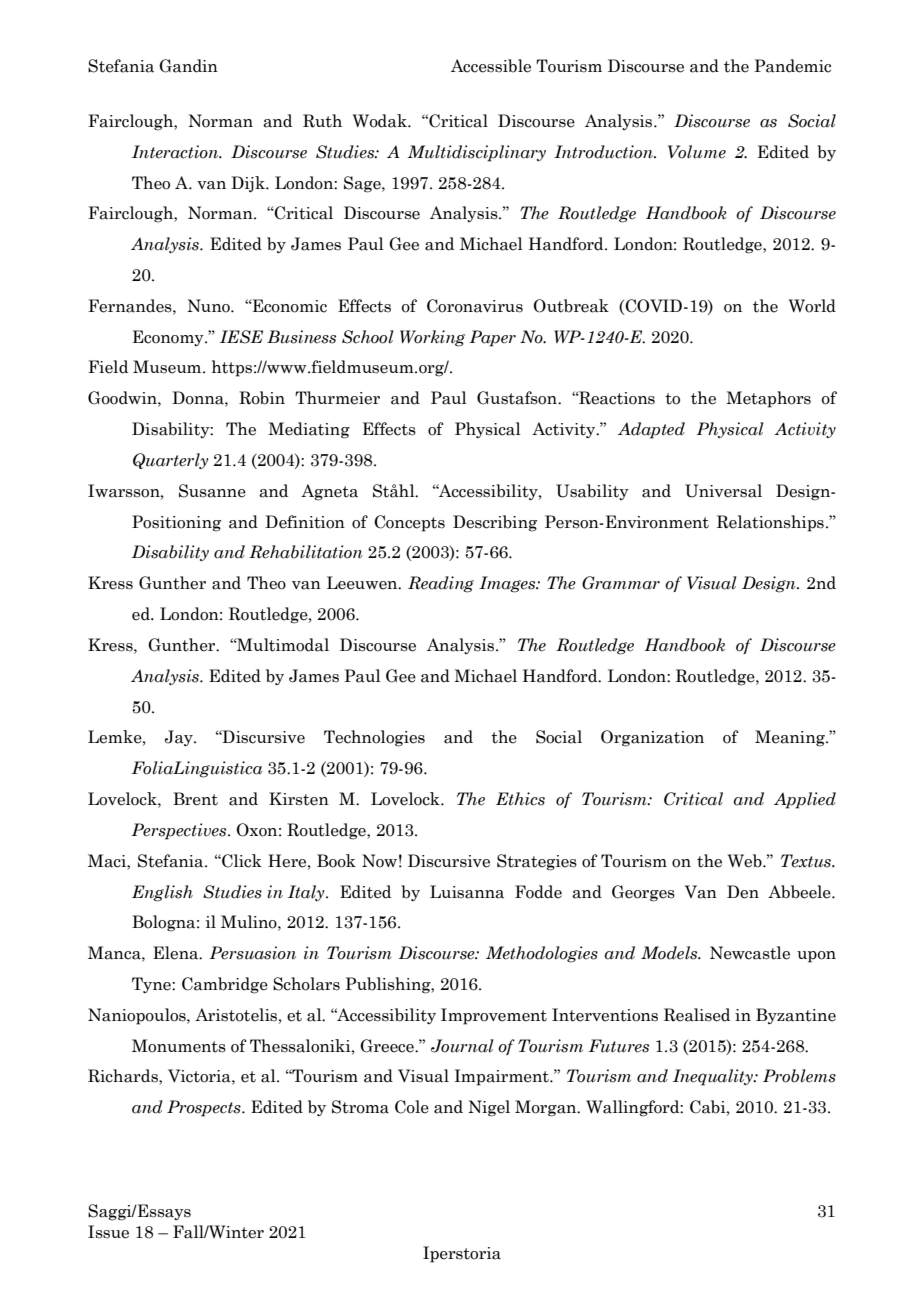 This screenshot has height=1308, width=924. What do you see at coordinates (791, 738) in the screenshot?
I see `Meaning` at bounding box center [791, 738].
